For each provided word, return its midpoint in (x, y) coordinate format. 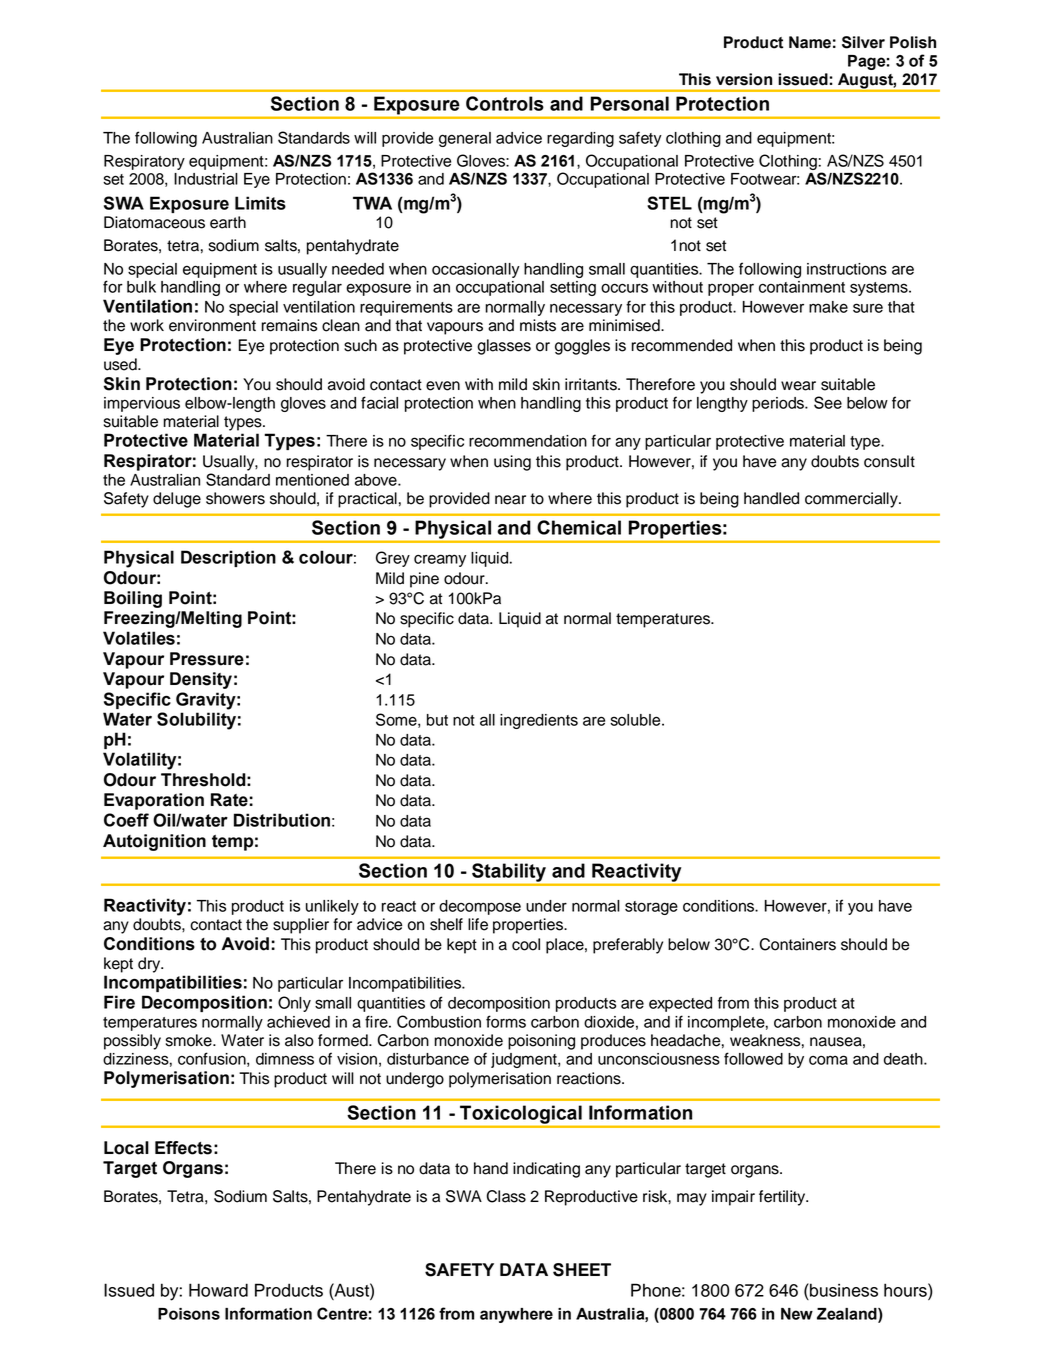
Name (810, 42)
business (843, 1290)
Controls (505, 103)
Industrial (206, 179)
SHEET (582, 1270)
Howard (218, 1290)
